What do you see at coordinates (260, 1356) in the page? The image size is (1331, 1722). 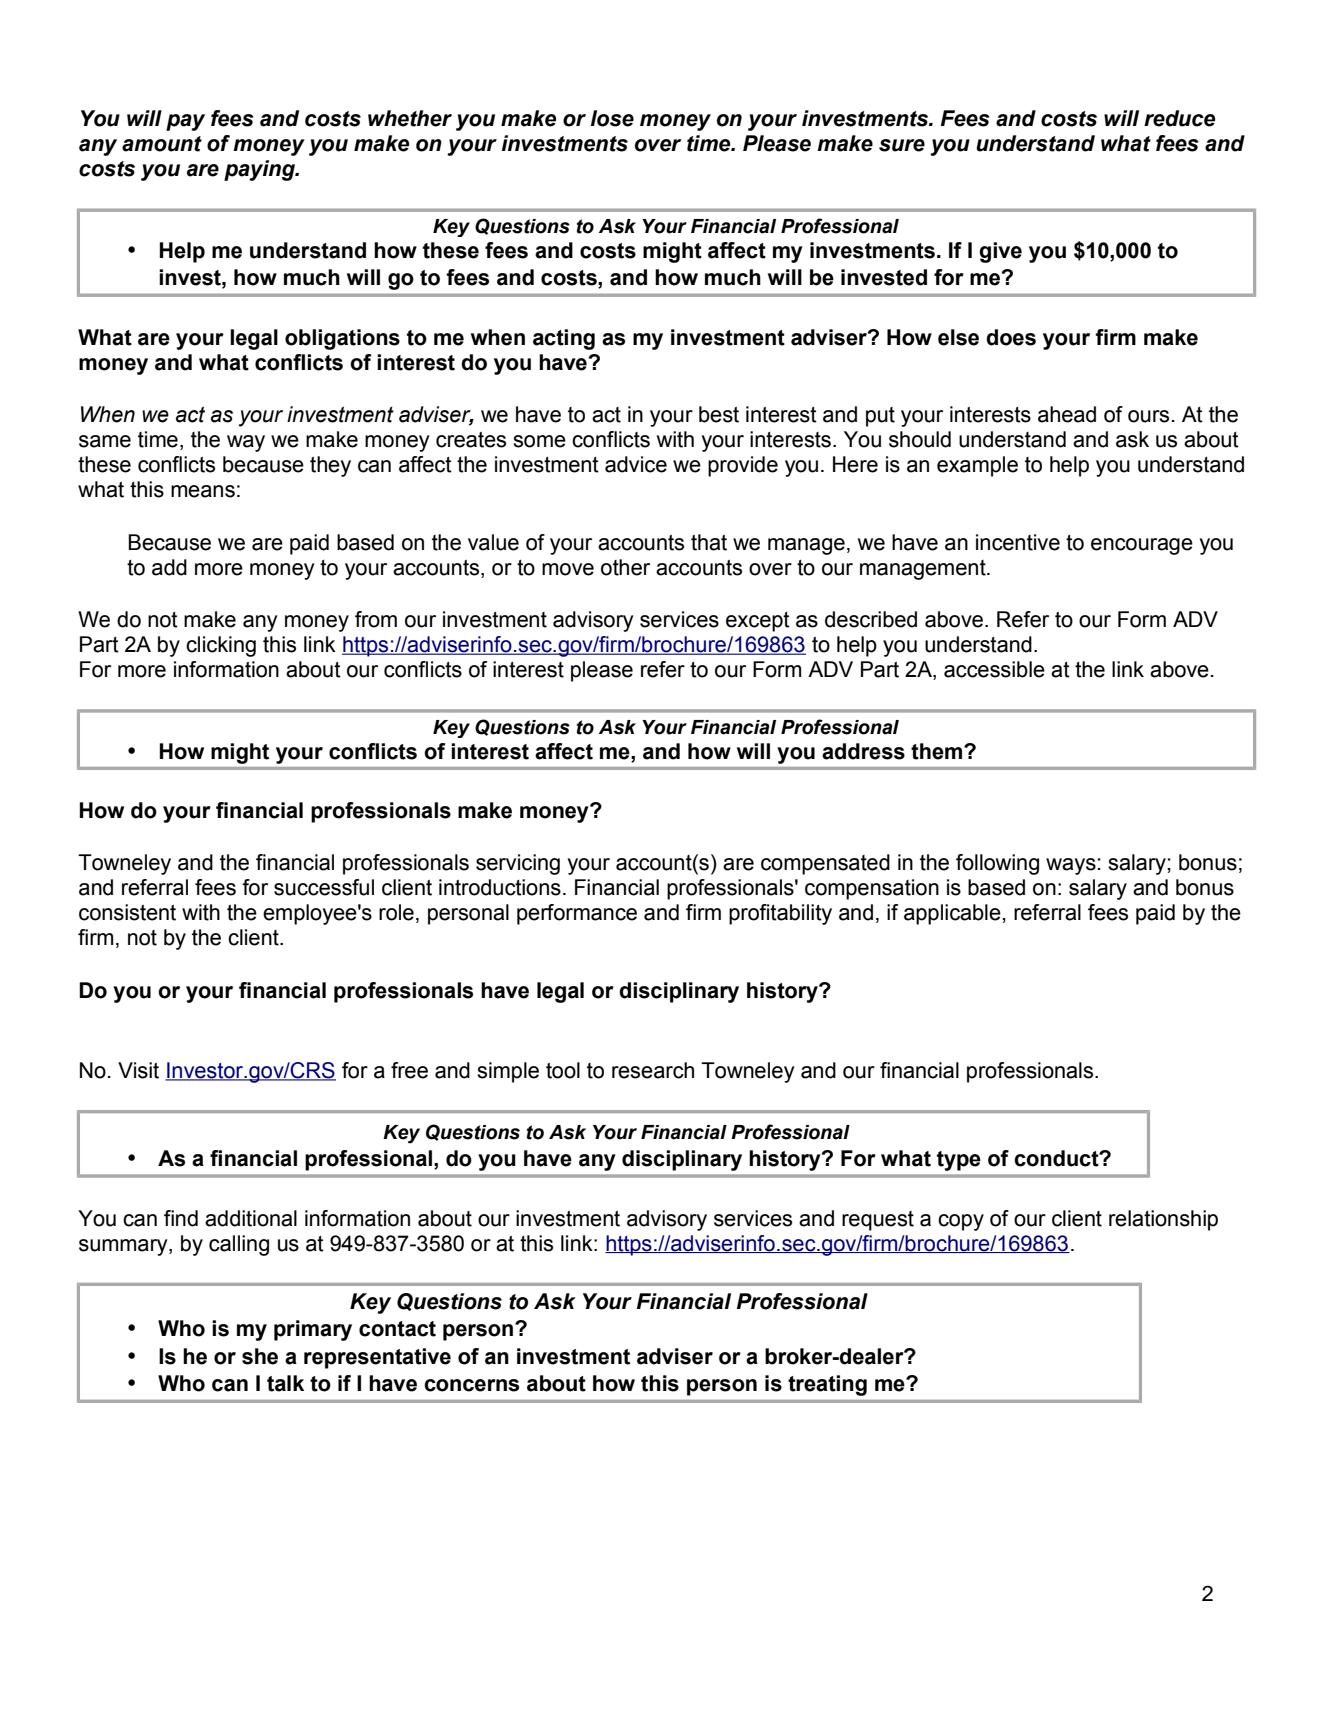 I see `she` at bounding box center [260, 1356].
